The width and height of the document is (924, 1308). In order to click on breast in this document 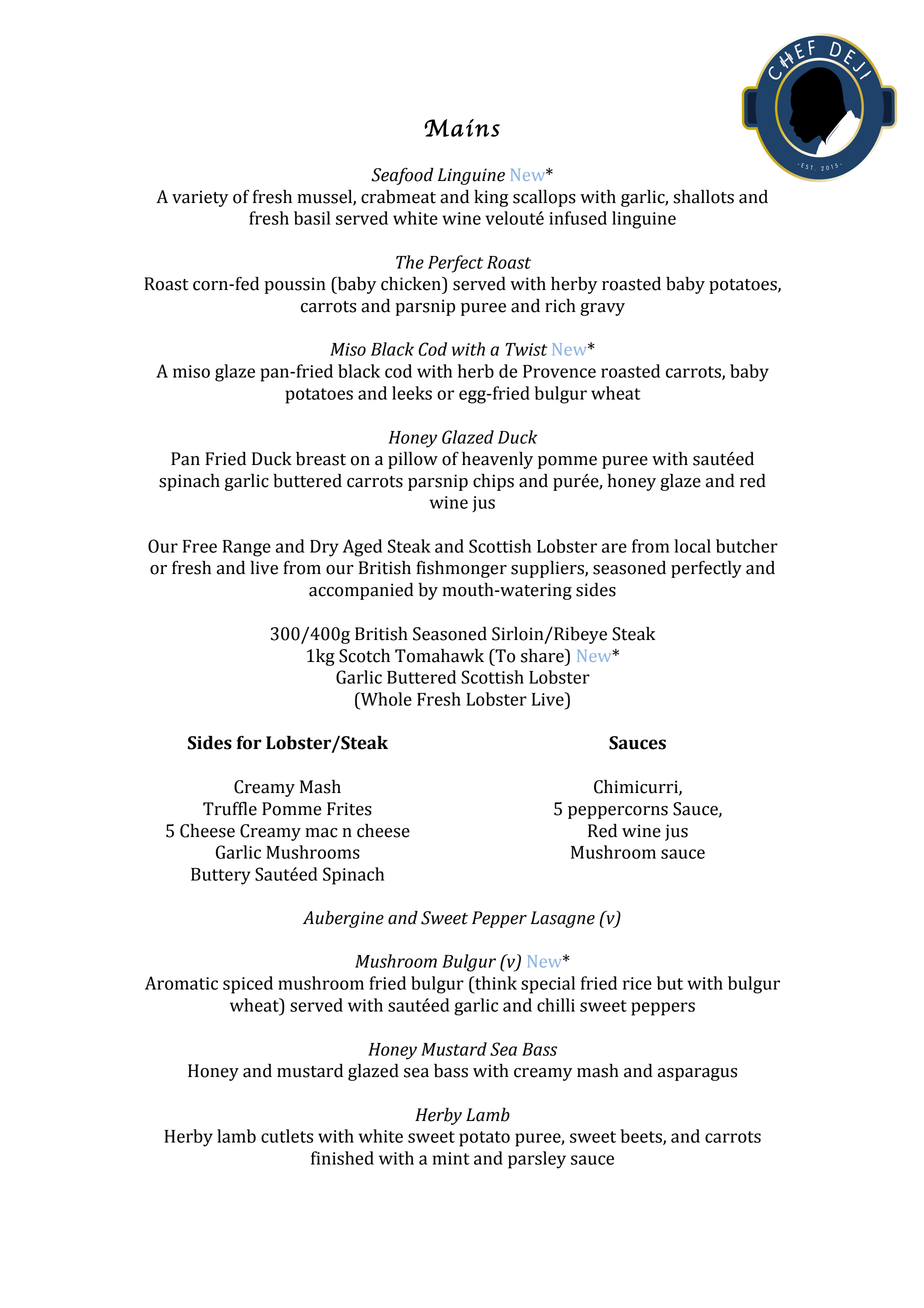, I will do `click(321, 458)`.
